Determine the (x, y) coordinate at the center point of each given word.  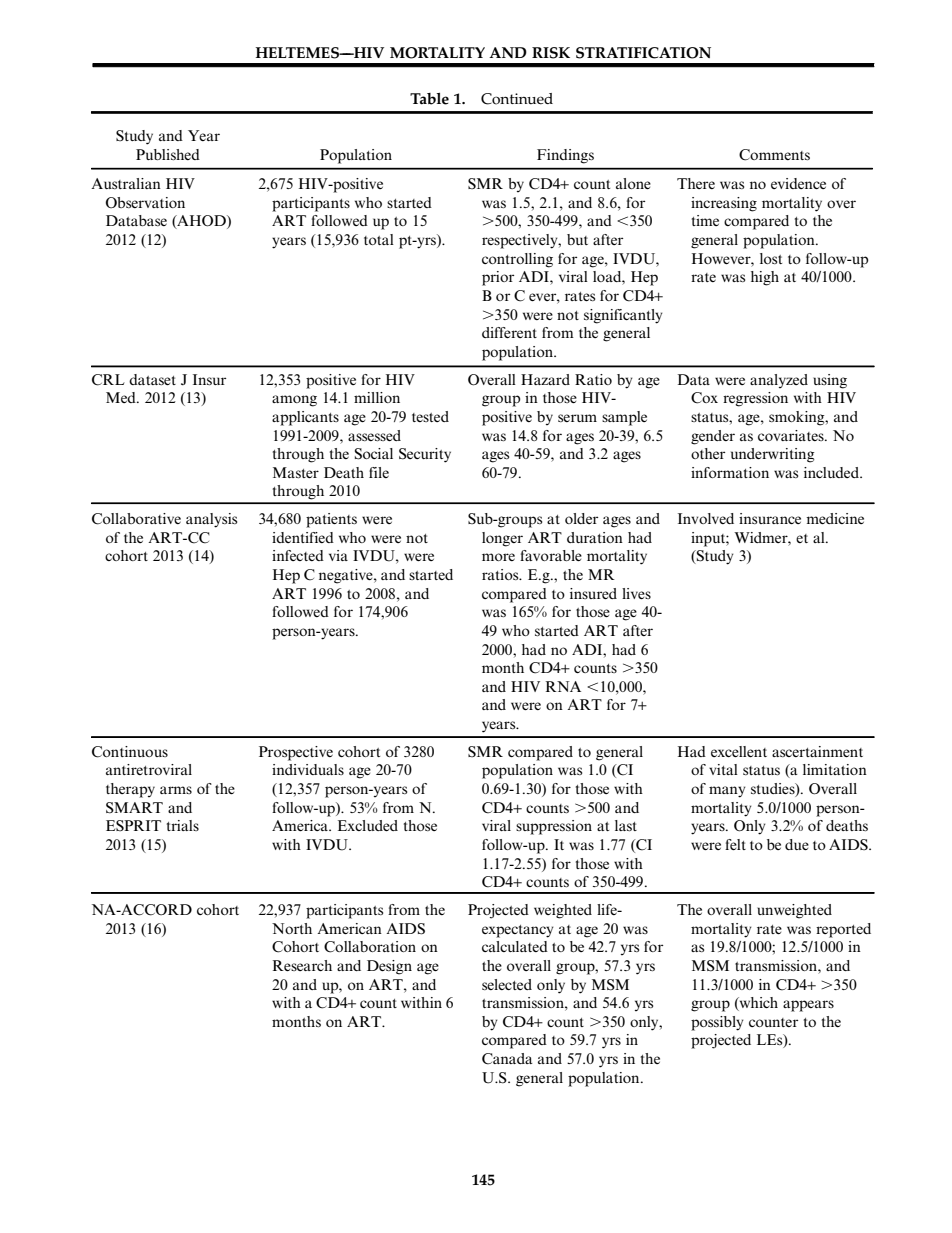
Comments (774, 155)
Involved (706, 518)
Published (168, 154)
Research (302, 965)
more (498, 557)
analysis (211, 520)
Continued (517, 99)
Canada (507, 1059)
